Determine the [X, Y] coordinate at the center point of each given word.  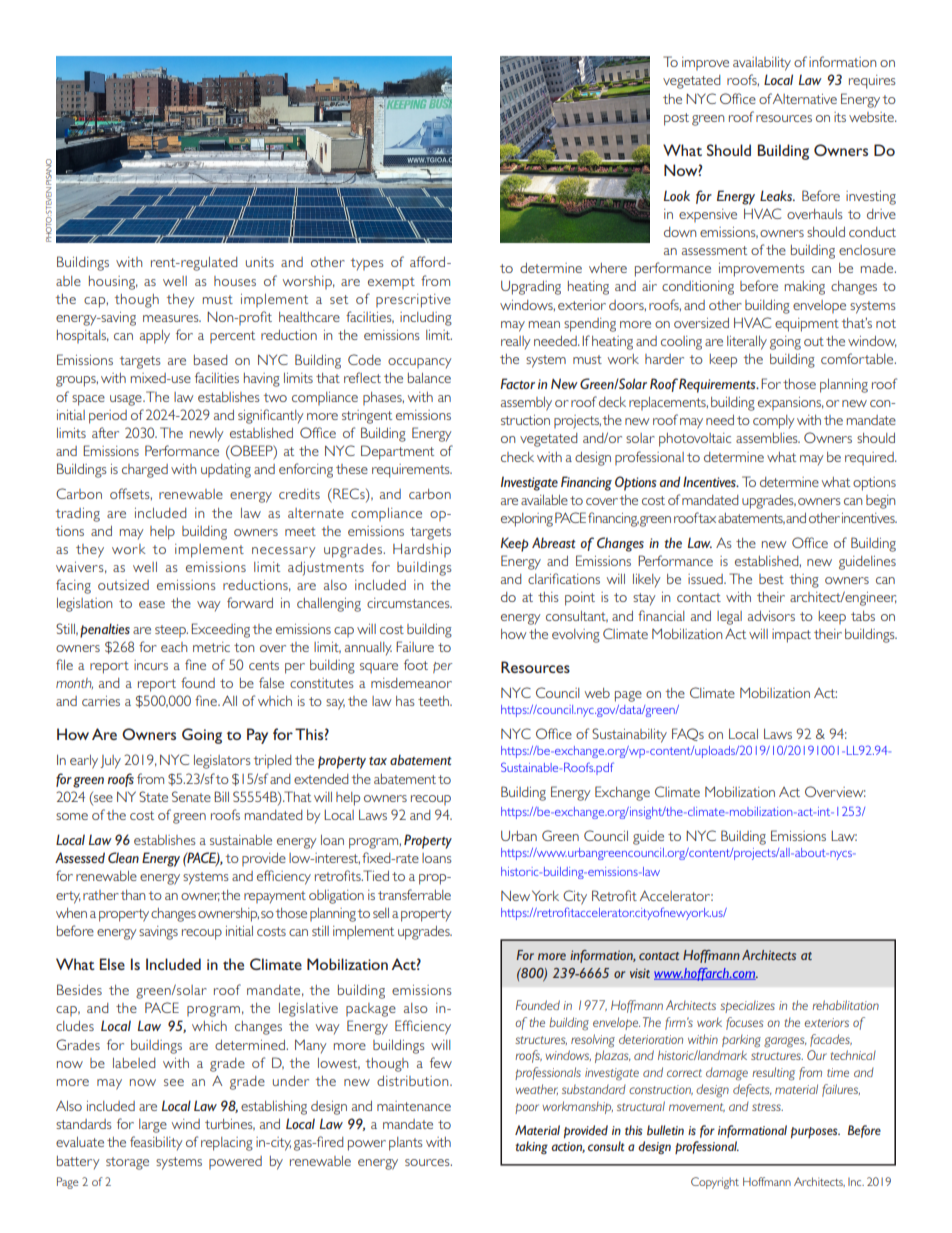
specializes [747, 1007]
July [110, 762]
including [426, 319]
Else [112, 964]
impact [791, 636]
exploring [527, 520]
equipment [807, 325]
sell [381, 913]
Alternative [805, 99]
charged [145, 471]
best [771, 579]
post [676, 119]
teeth [434, 701]
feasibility [156, 1143]
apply [155, 337]
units [260, 262]
